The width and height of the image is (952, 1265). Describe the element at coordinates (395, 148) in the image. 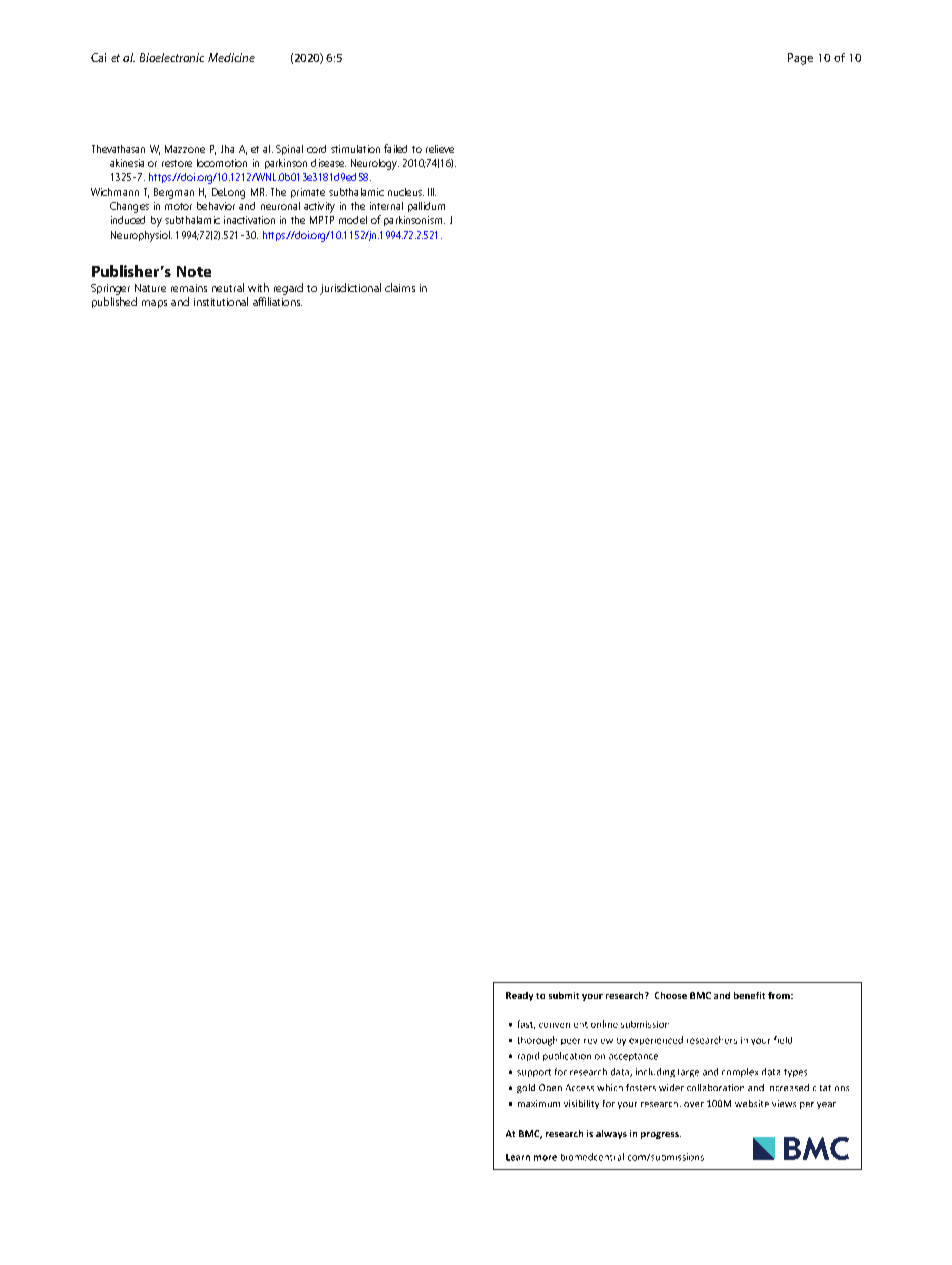

I see `failed` at that location.
